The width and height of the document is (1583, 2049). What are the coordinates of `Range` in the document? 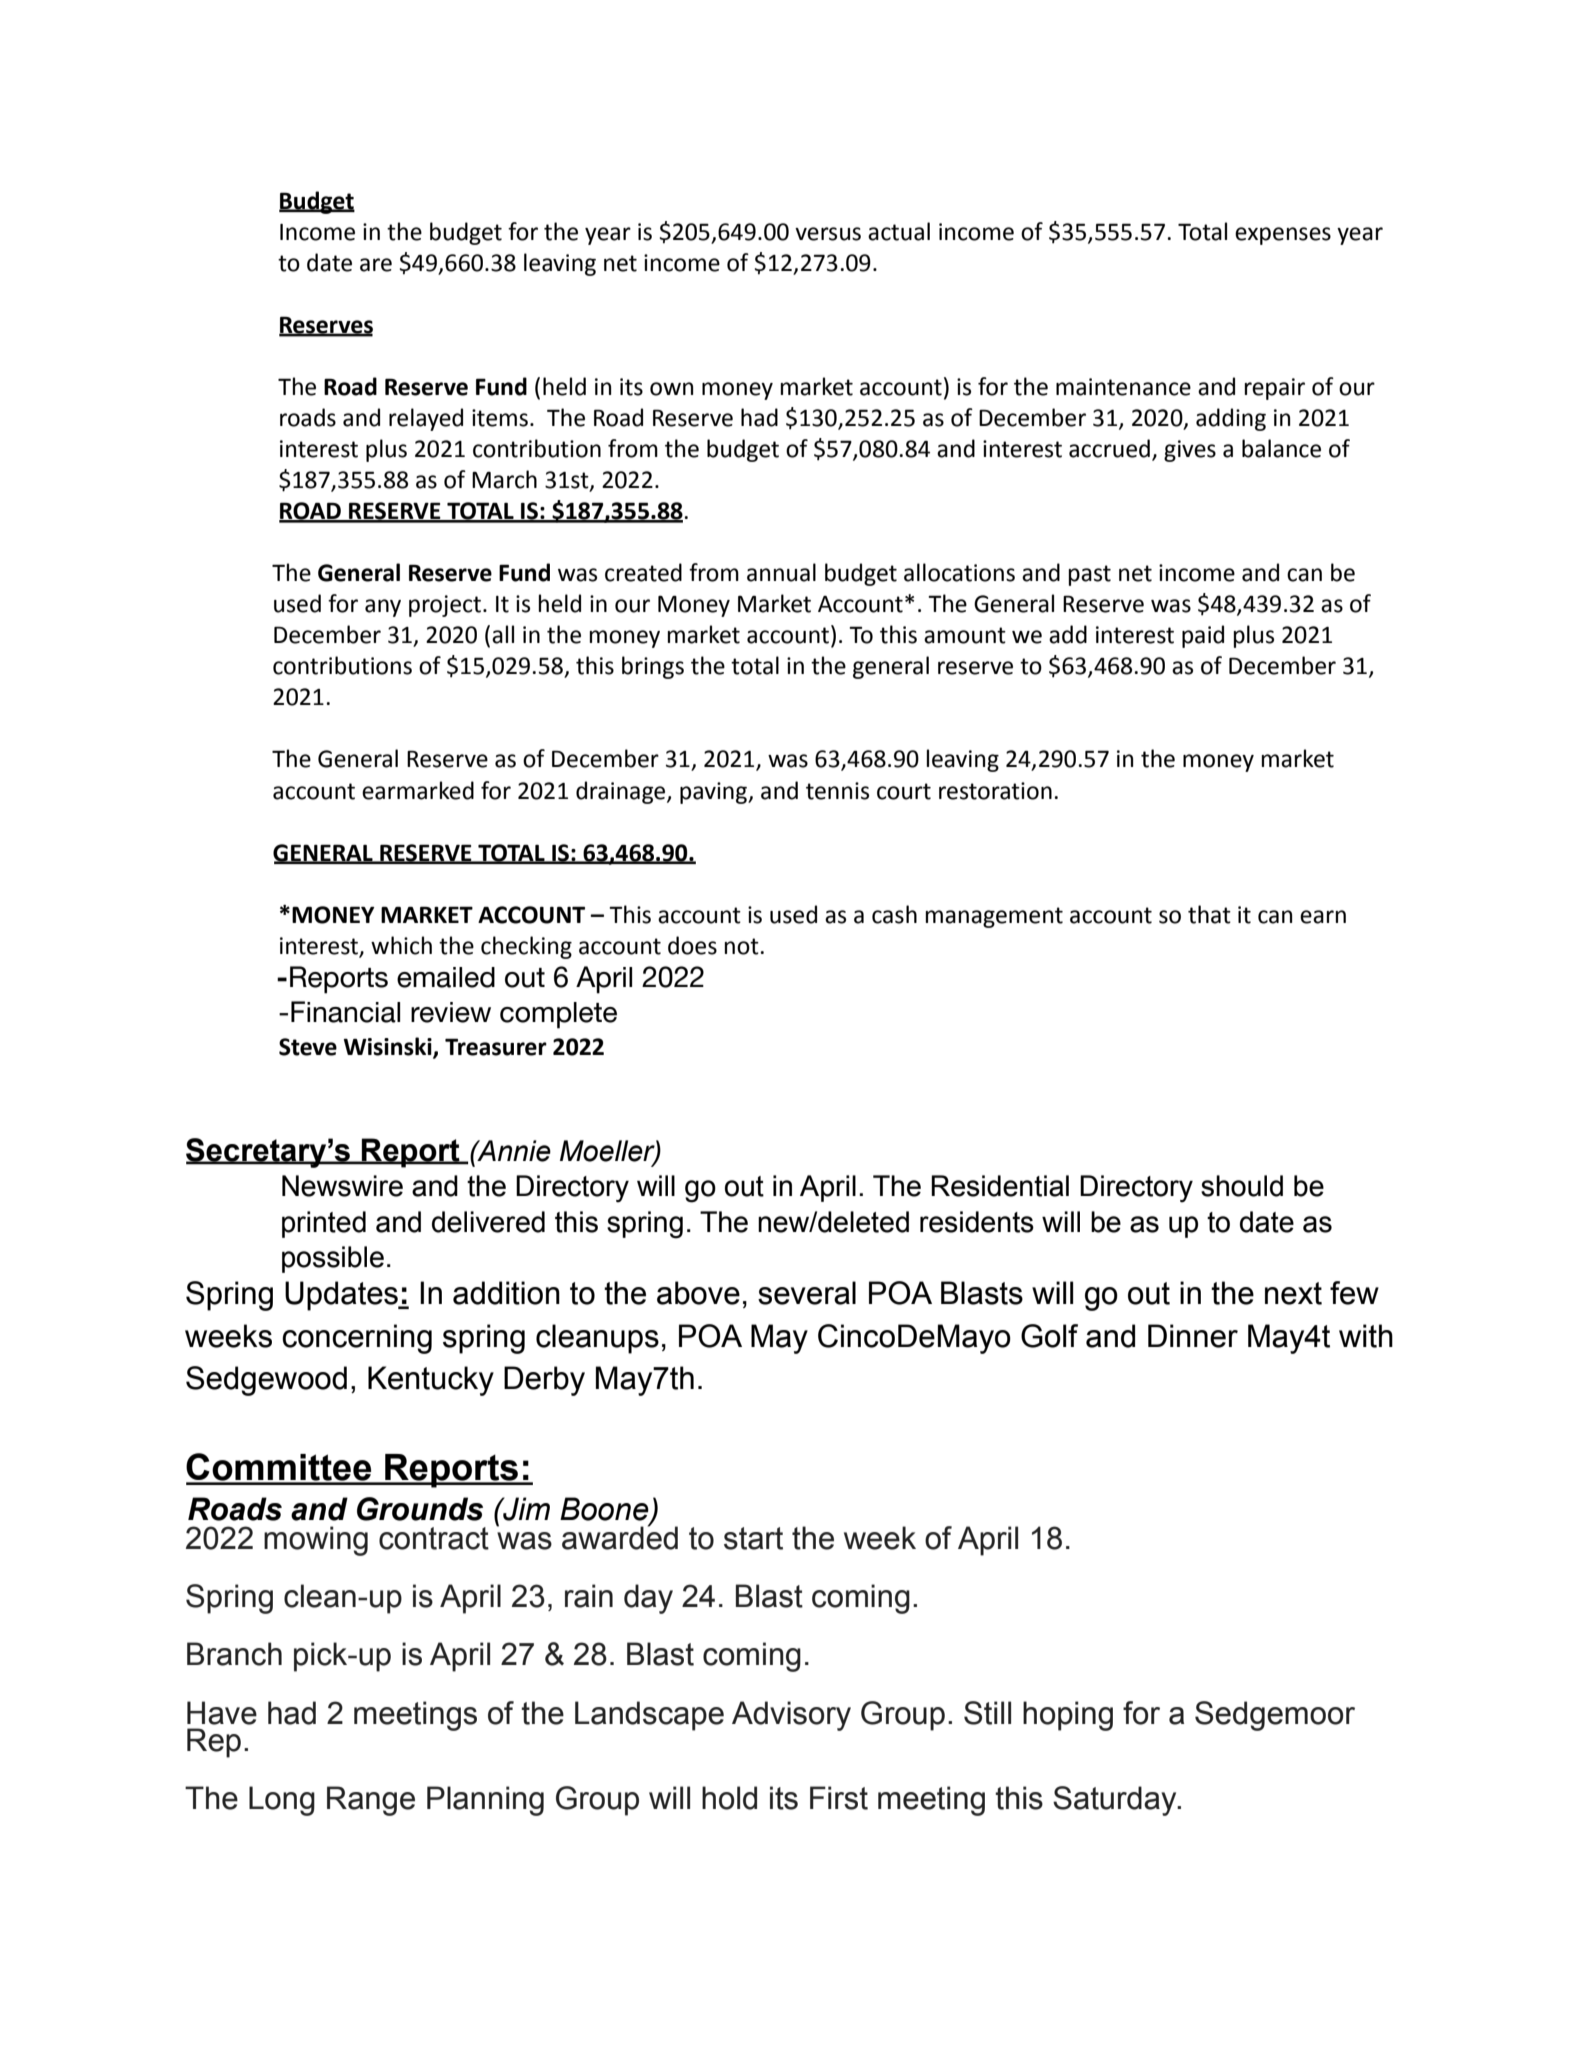 It's located at (371, 1801).
